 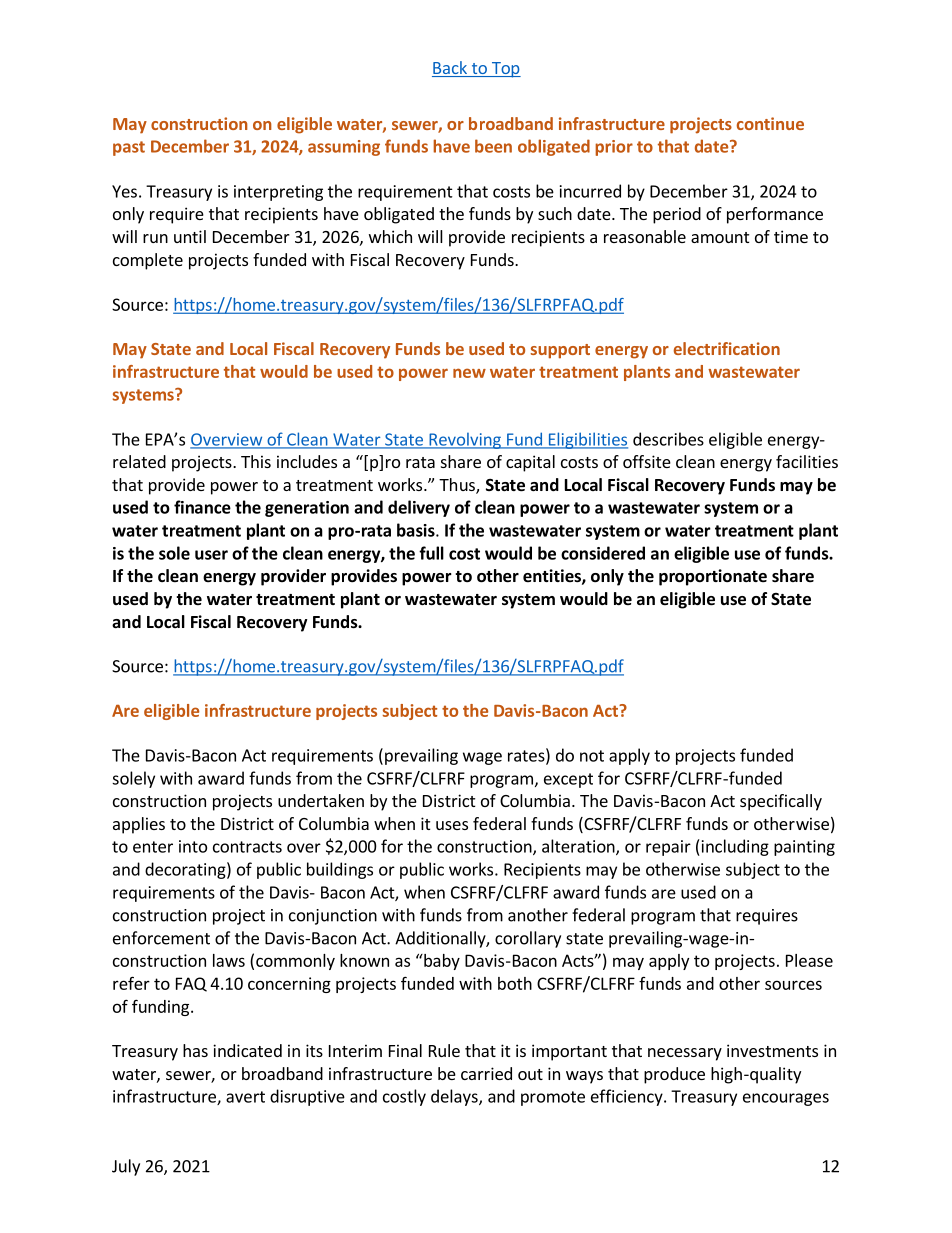 I want to click on past, so click(x=129, y=148).
